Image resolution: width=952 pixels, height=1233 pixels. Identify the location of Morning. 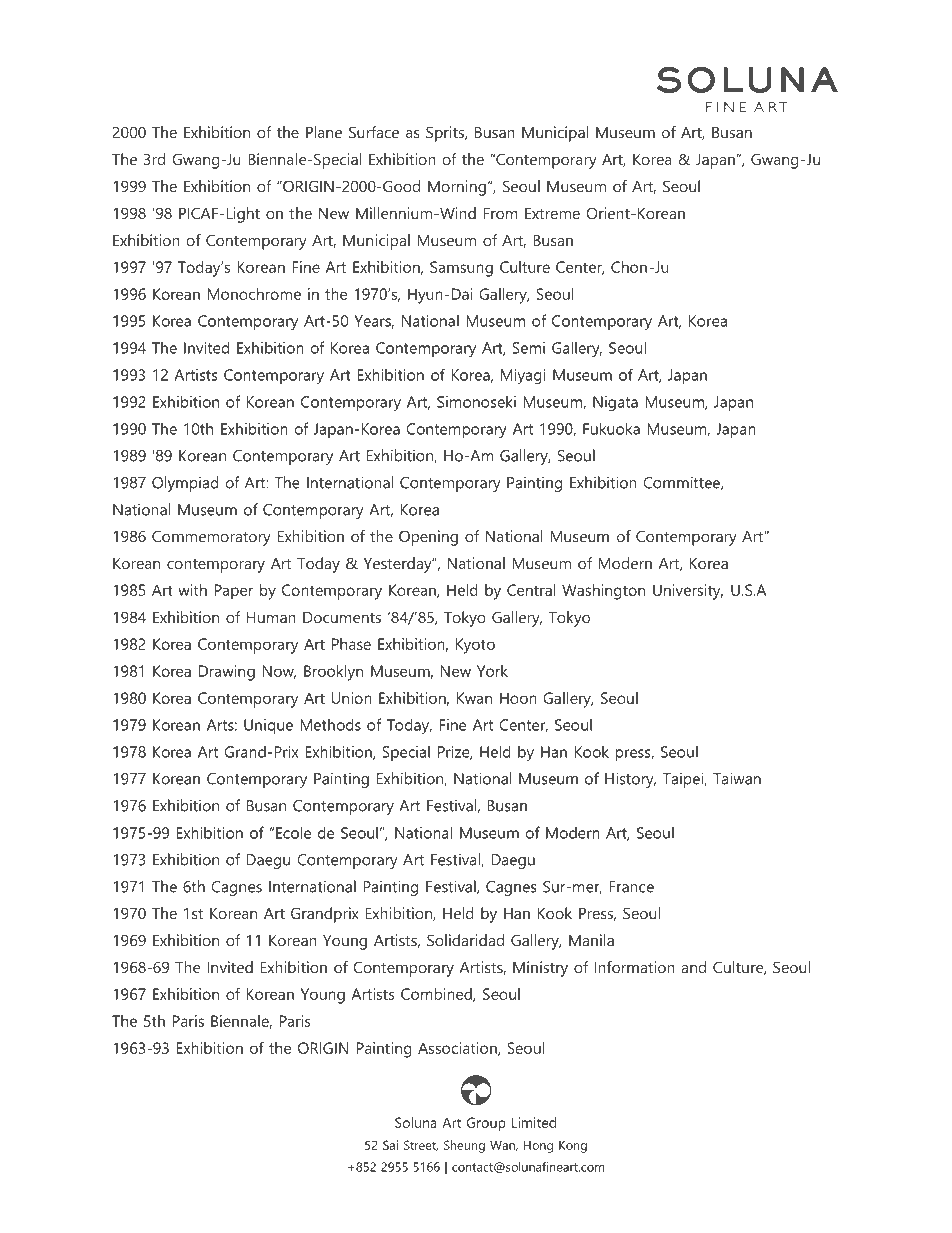
(457, 188).
